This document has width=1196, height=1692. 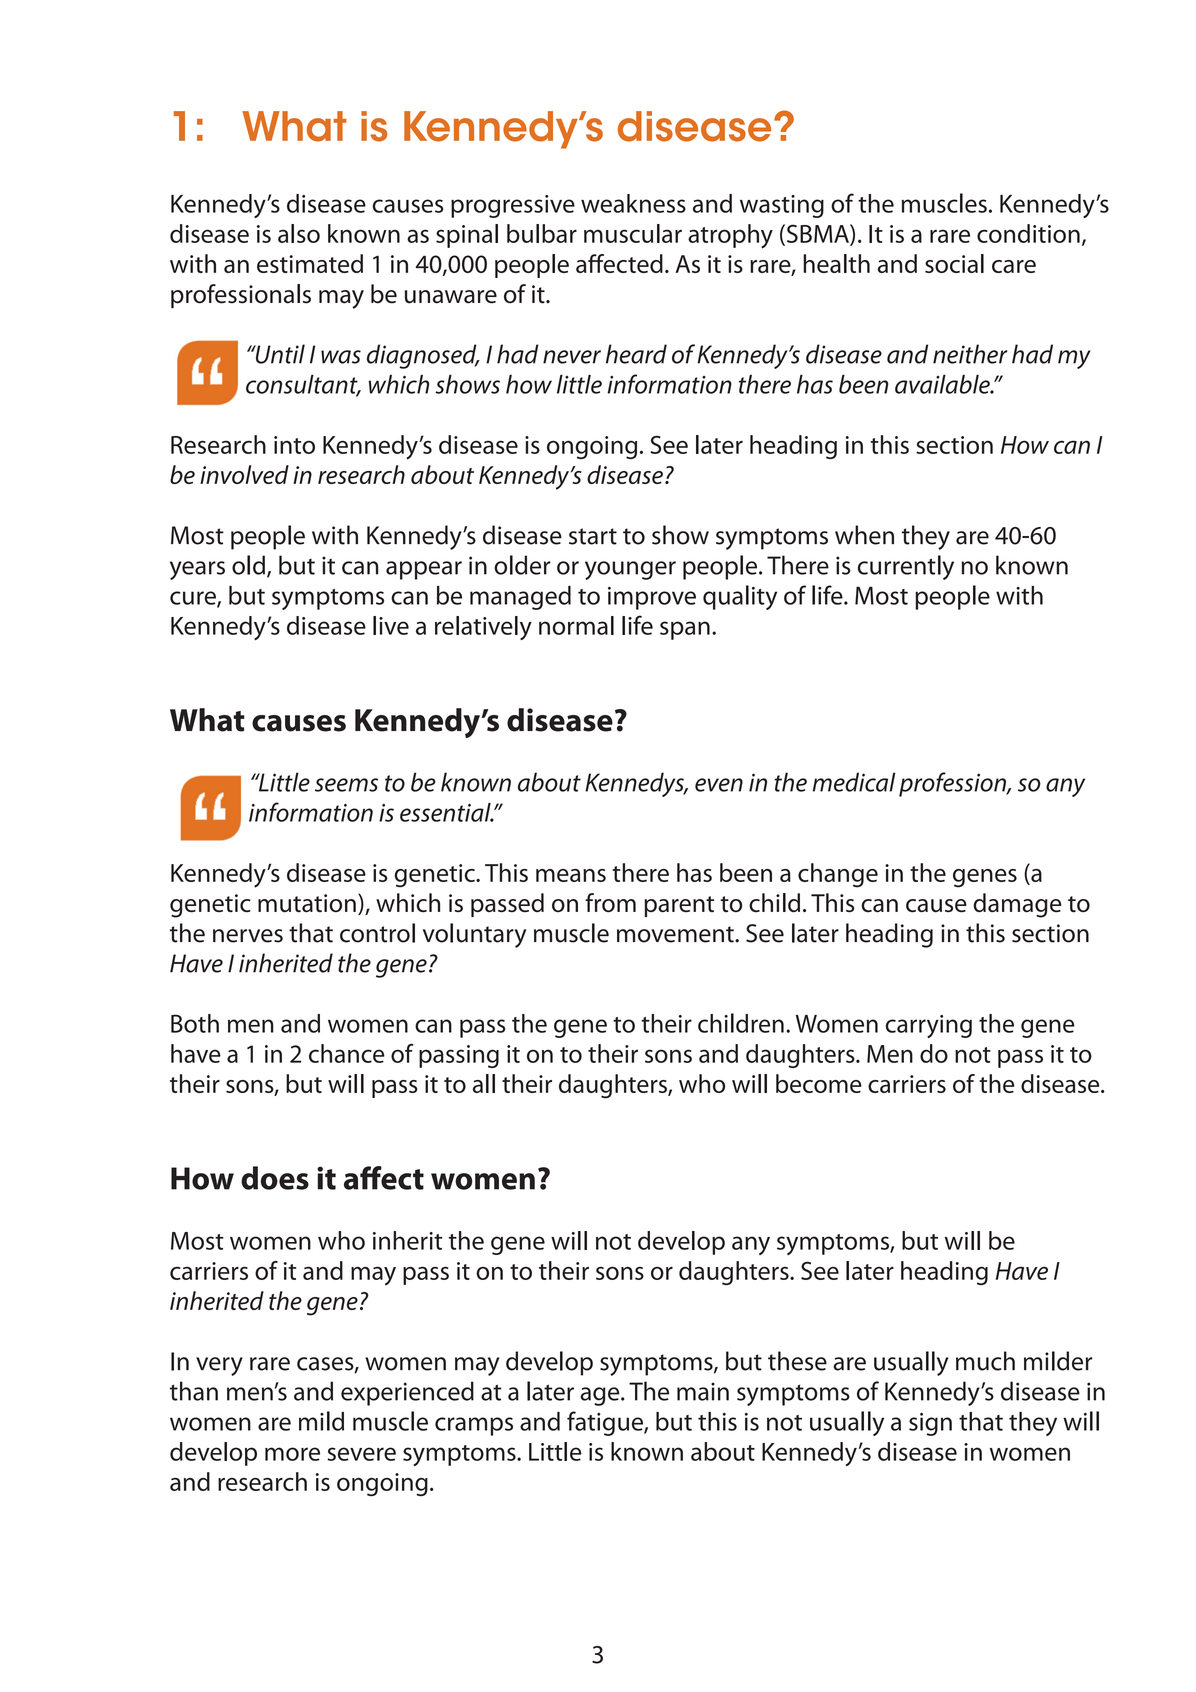 I want to click on also, so click(x=299, y=233).
